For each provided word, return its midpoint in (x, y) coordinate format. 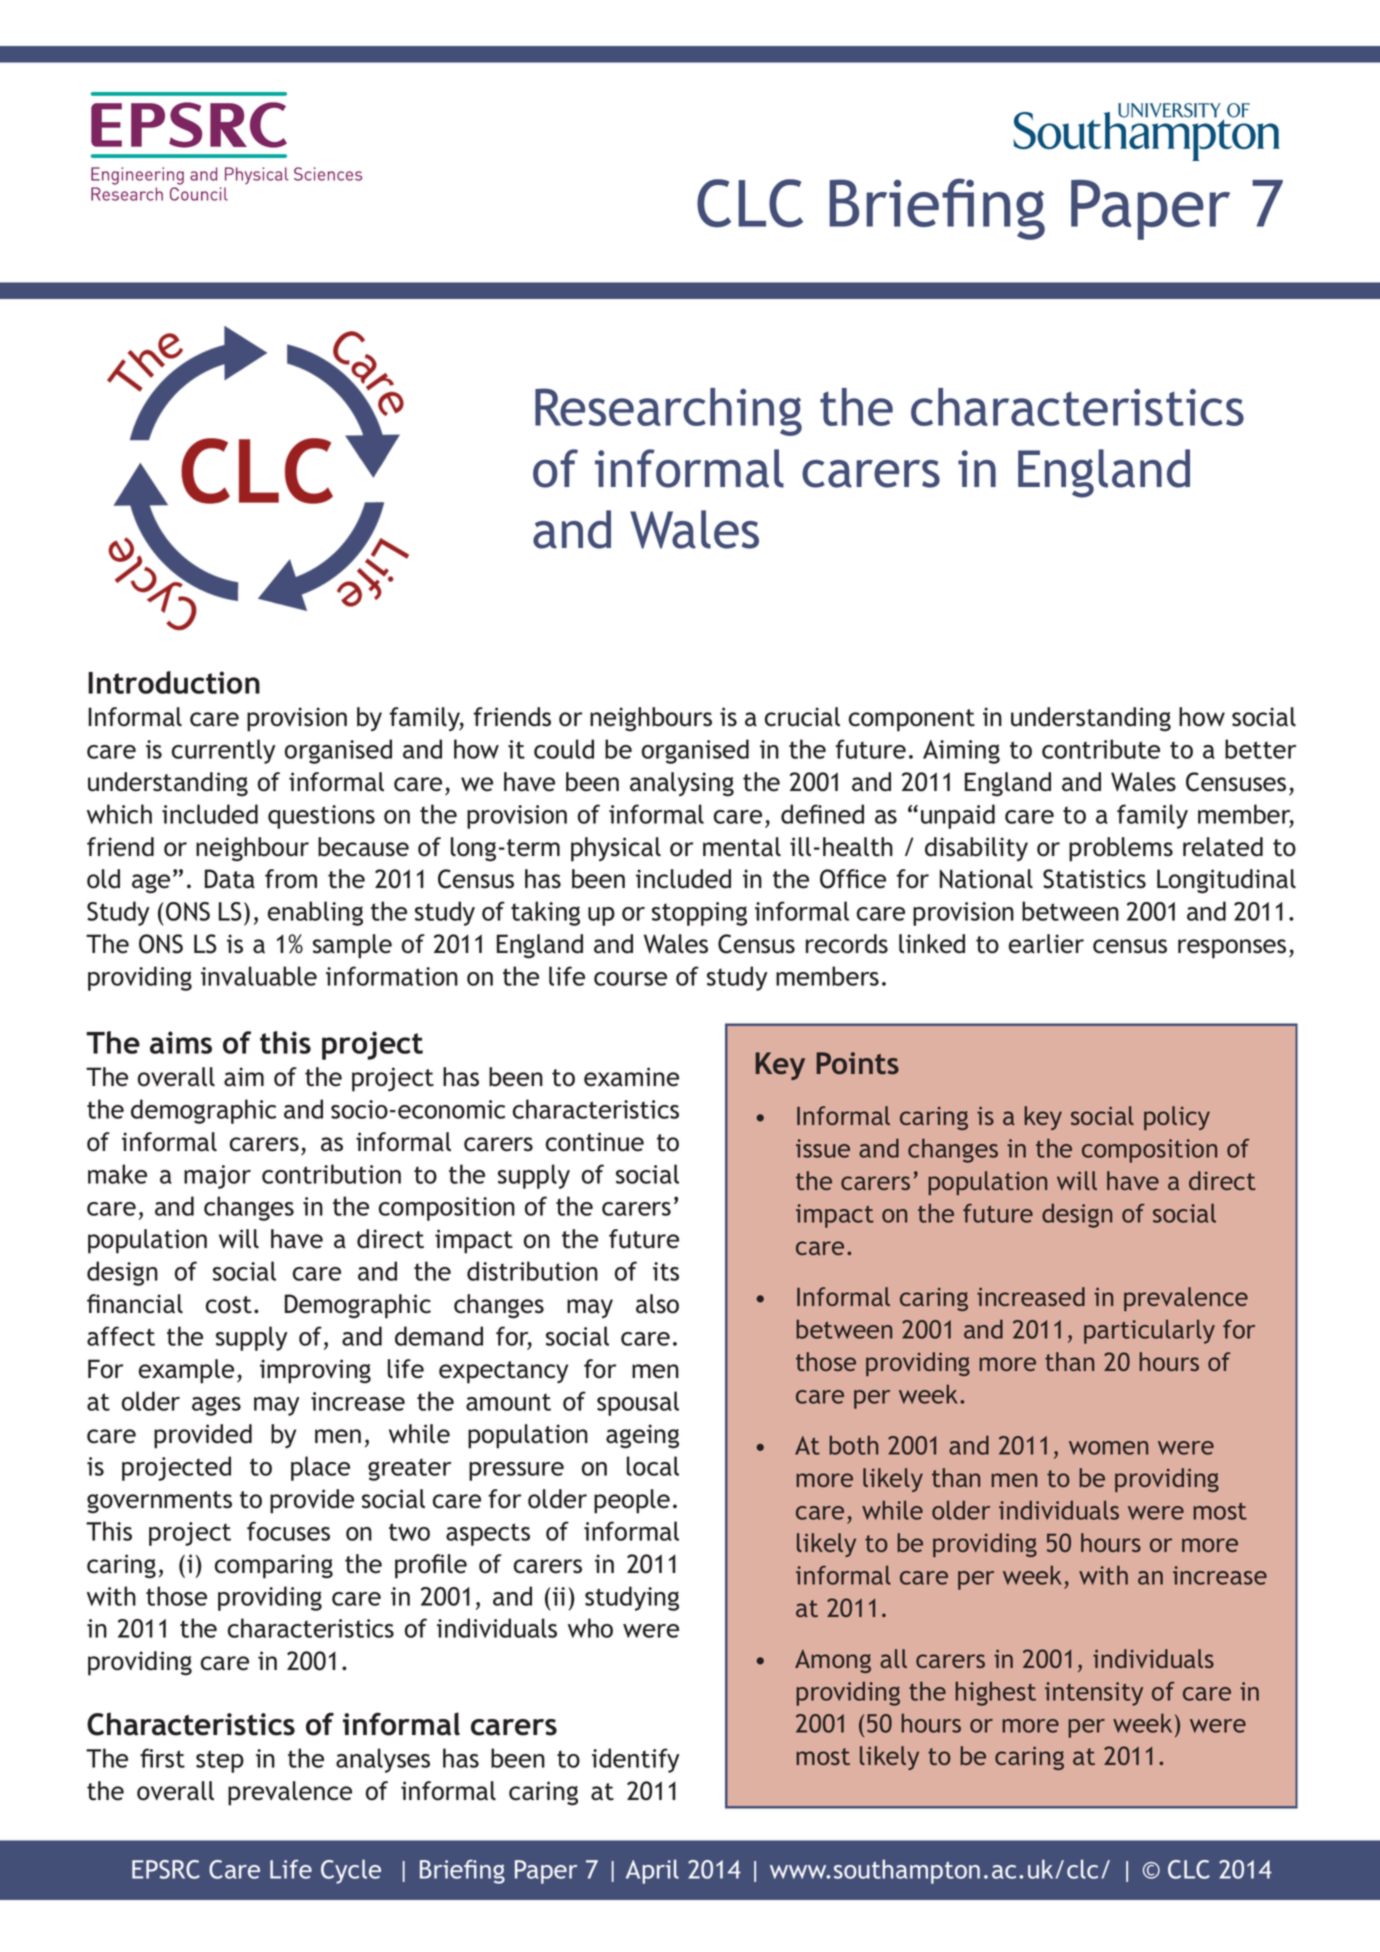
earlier (1046, 944)
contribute (1101, 749)
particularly (1149, 1331)
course (630, 979)
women (1108, 1448)
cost (229, 1305)
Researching (668, 412)
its (666, 1271)
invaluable (259, 976)
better (1261, 749)
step (220, 1761)
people (632, 1501)
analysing (682, 784)
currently (224, 751)
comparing (274, 1566)
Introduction (174, 682)
